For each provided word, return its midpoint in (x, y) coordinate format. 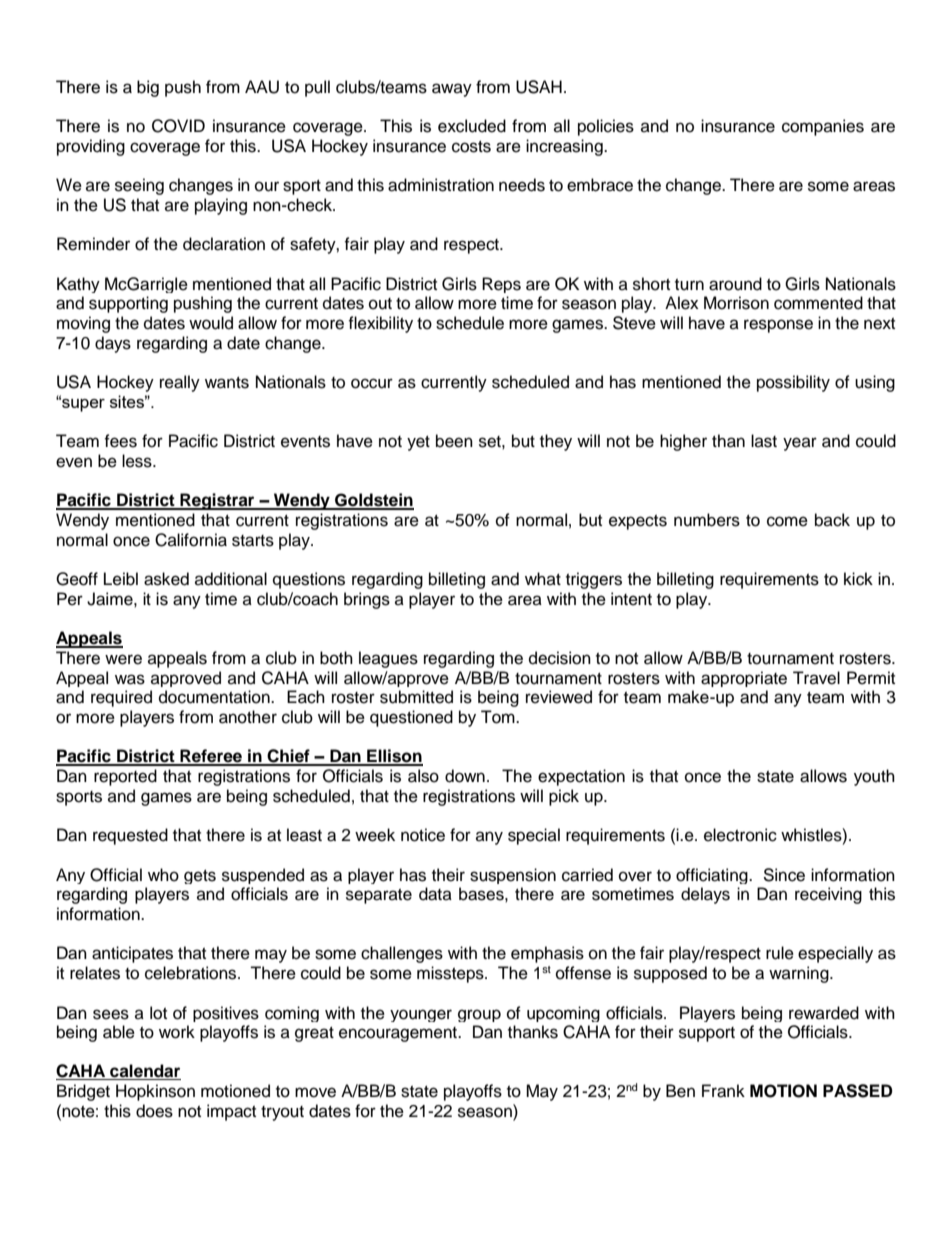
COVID (178, 126)
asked (166, 579)
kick (858, 579)
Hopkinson (155, 1092)
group (479, 1015)
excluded (472, 126)
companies (823, 127)
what (543, 578)
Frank (723, 1091)
